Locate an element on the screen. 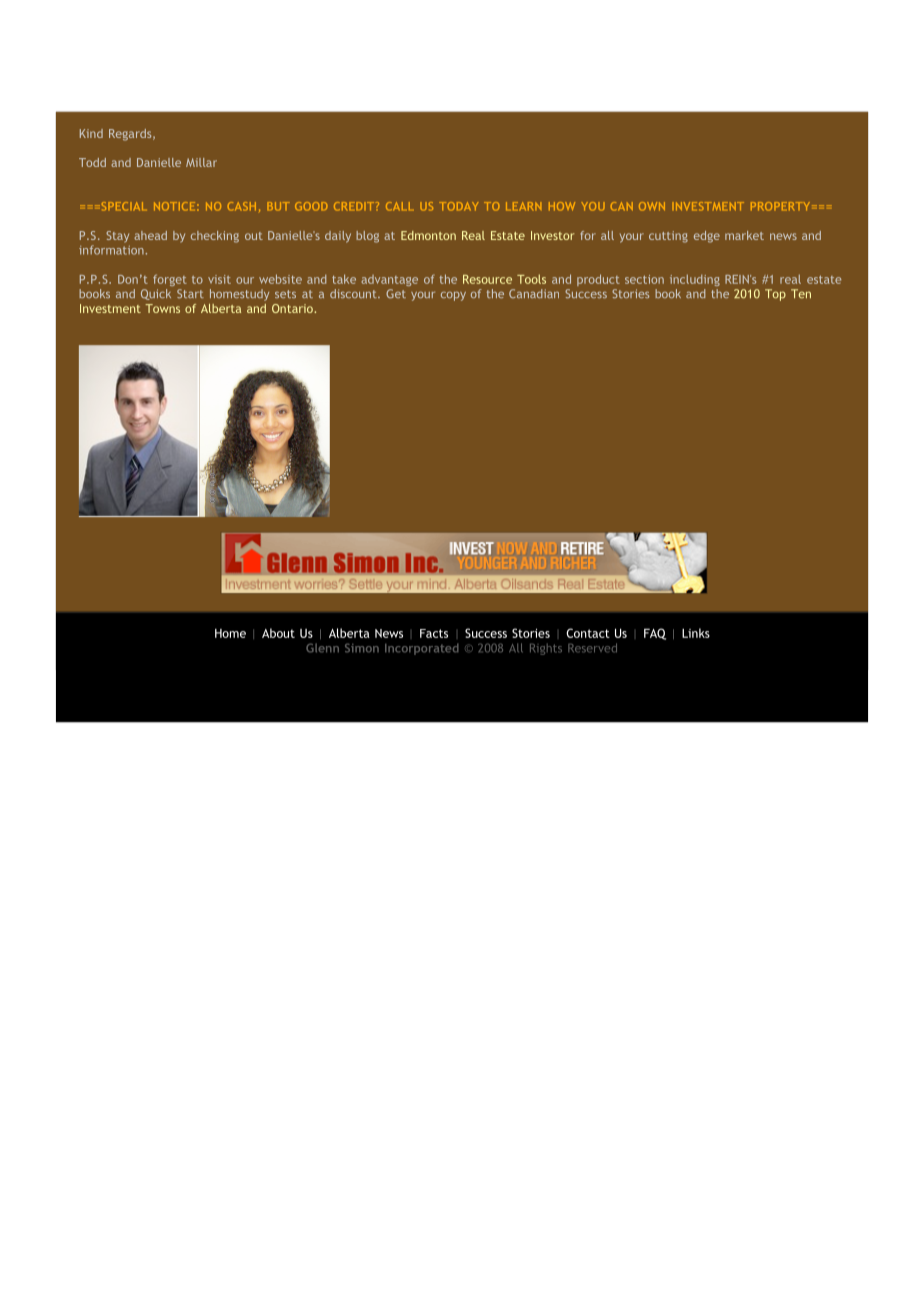 The image size is (924, 1308). Facts is located at coordinates (434, 633).
